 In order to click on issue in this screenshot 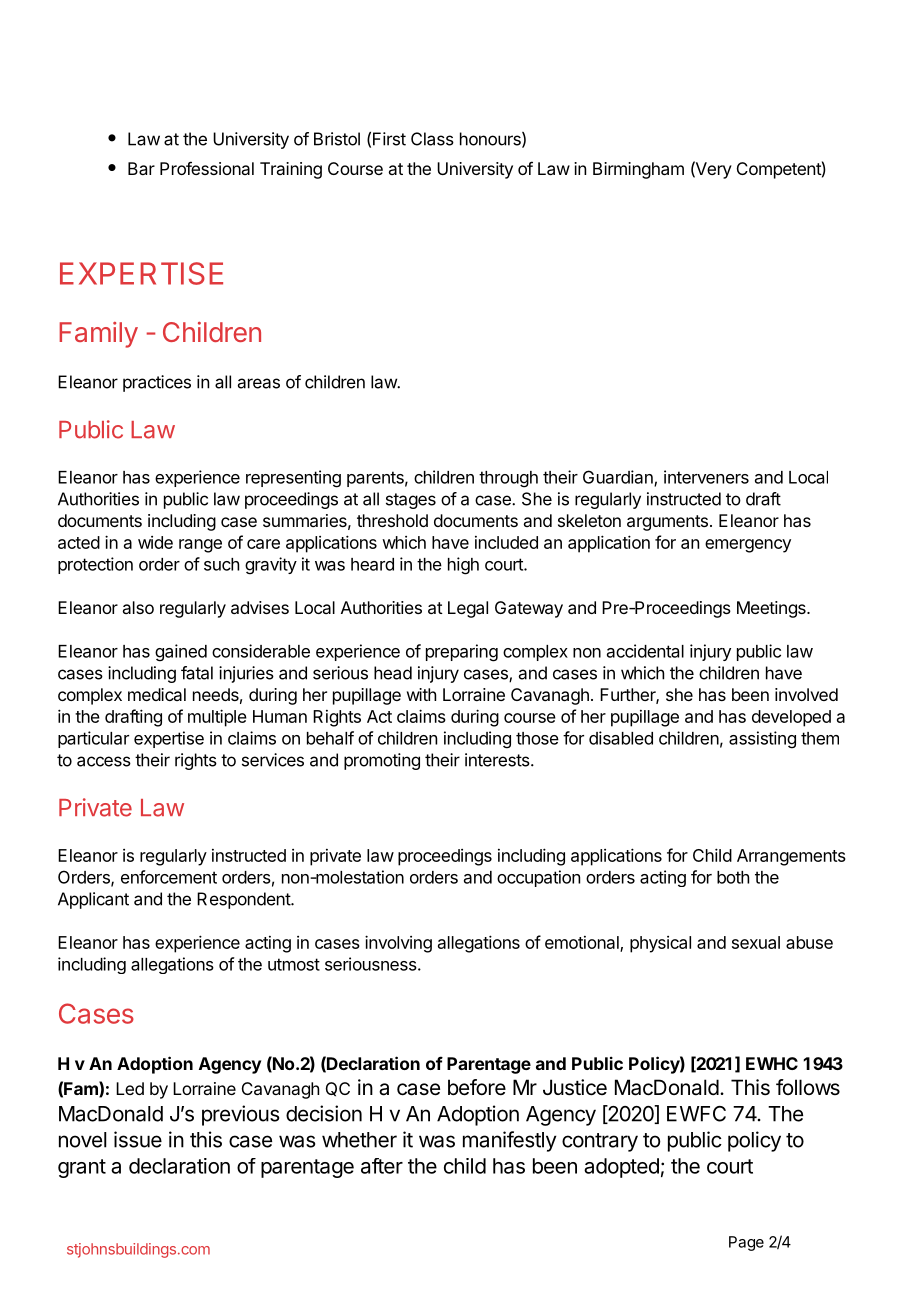, I will do `click(138, 1139)`.
